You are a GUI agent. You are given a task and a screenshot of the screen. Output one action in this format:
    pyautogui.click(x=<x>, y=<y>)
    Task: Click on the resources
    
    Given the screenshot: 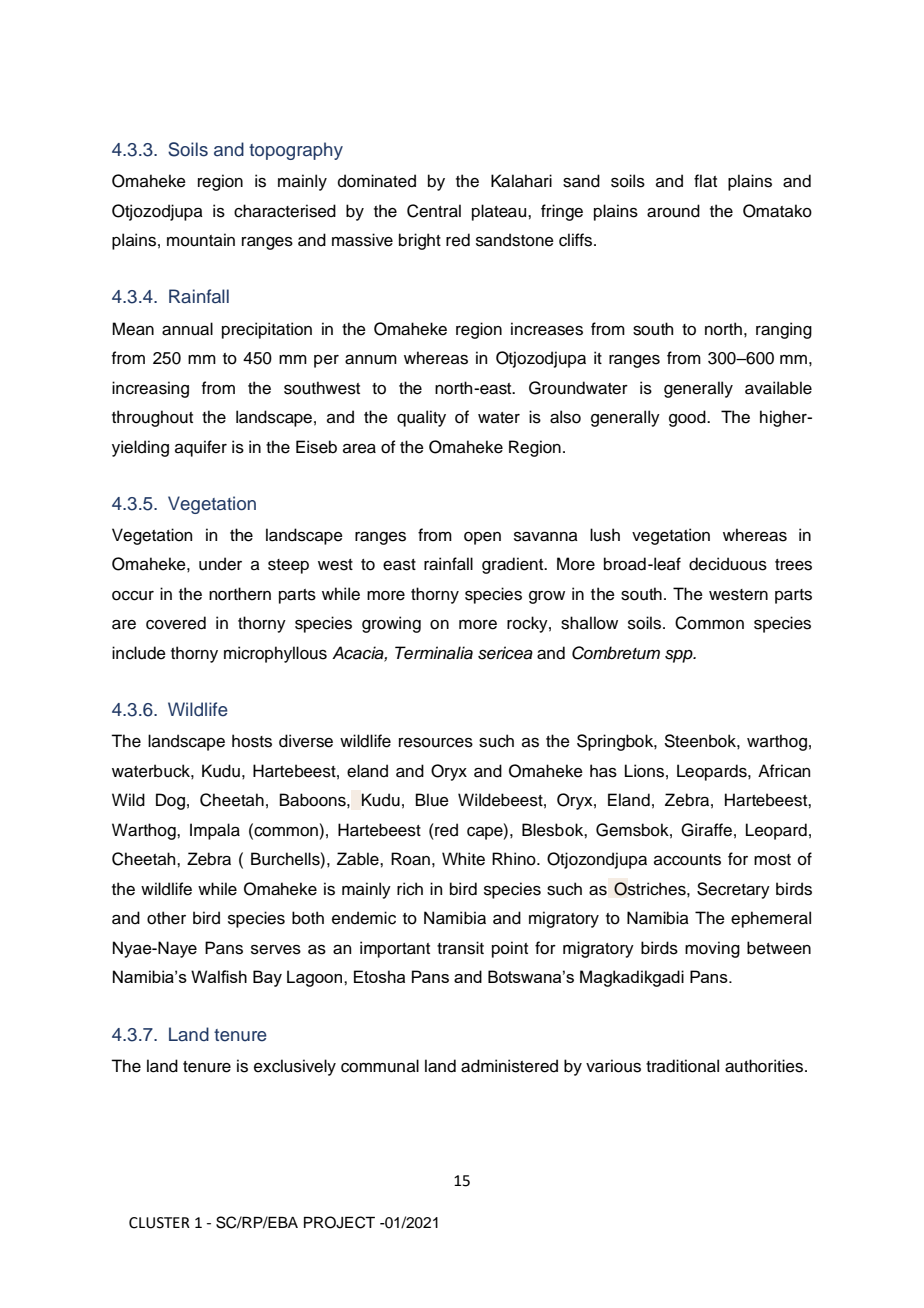 What is the action you would take?
    pyautogui.click(x=436, y=743)
